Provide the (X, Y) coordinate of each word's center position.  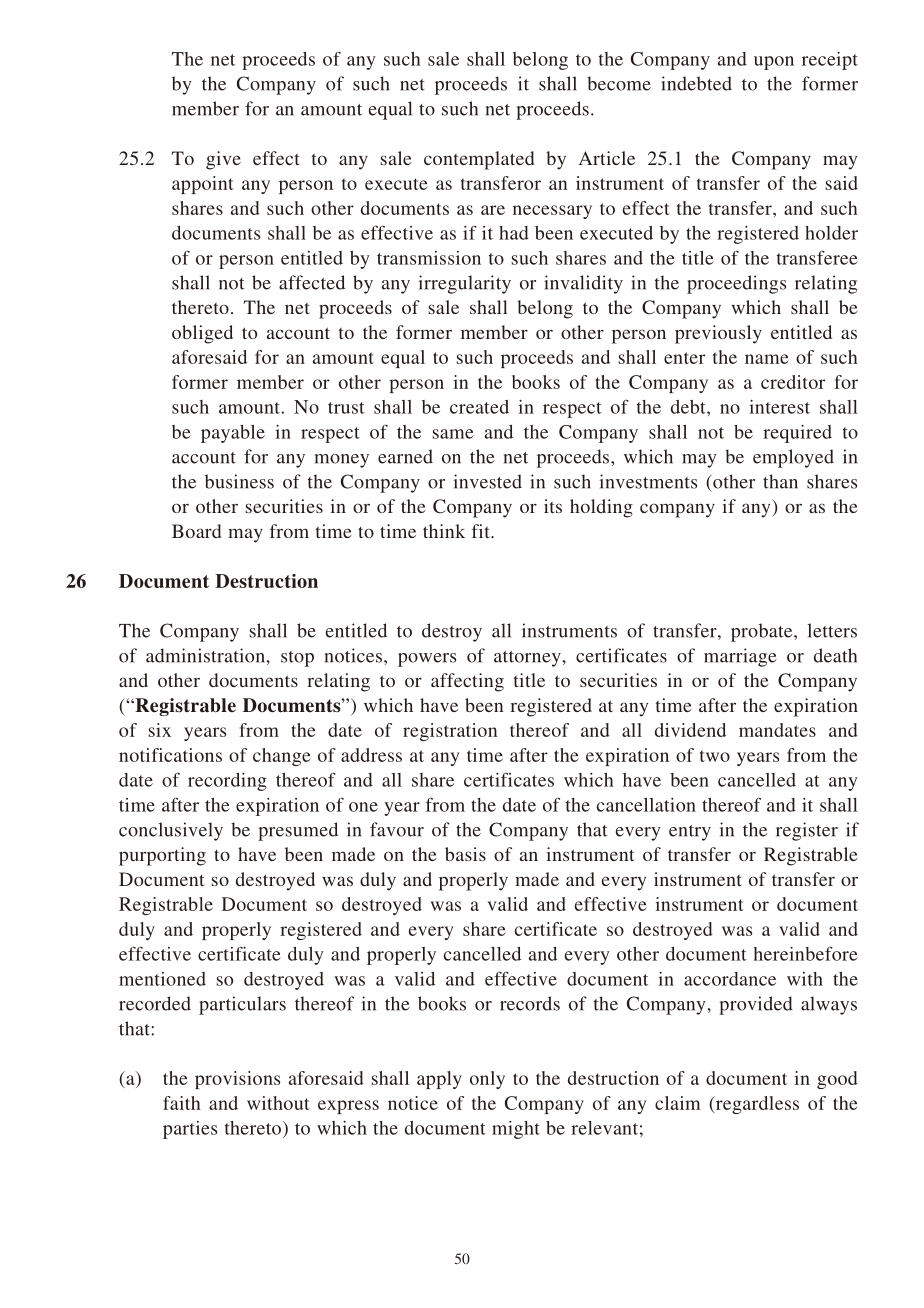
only (487, 1080)
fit (482, 531)
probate (763, 632)
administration (206, 655)
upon (774, 63)
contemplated (479, 160)
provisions (237, 1080)
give (223, 160)
